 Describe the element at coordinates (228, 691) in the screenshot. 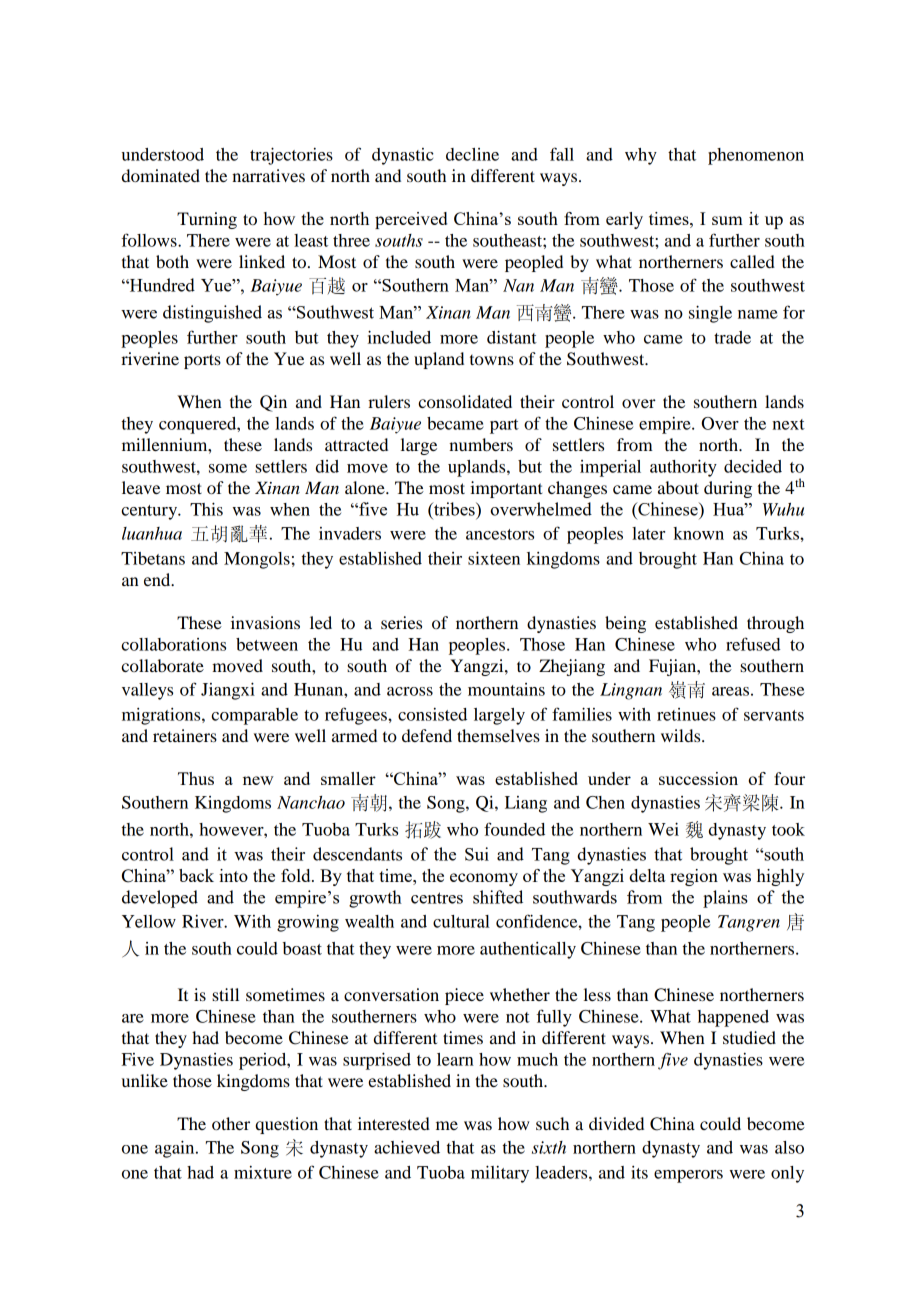

I see `Jiangxi` at that location.
